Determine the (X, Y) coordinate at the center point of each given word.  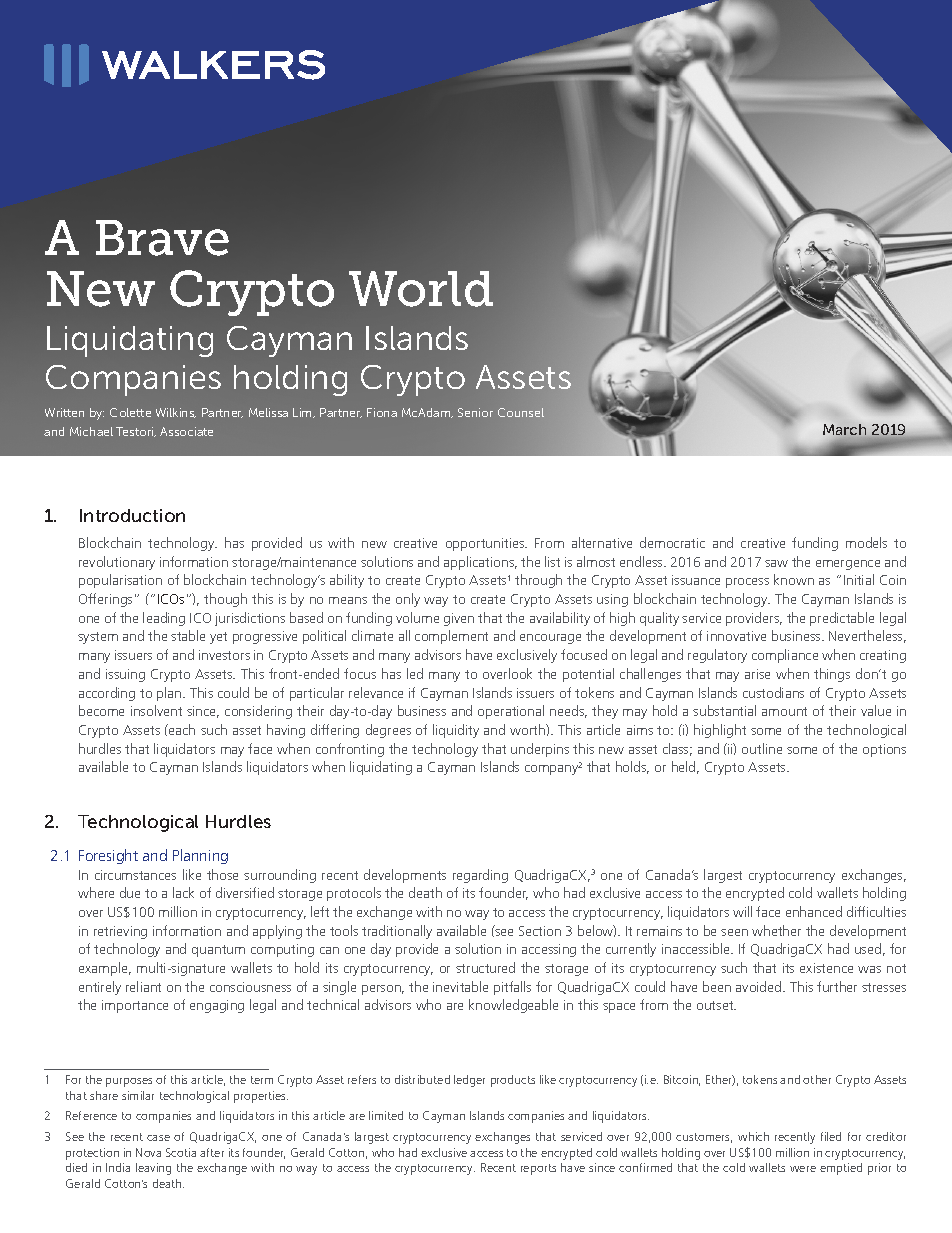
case (158, 1138)
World (421, 289)
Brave (162, 238)
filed (831, 1136)
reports (538, 1169)
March (844, 429)
